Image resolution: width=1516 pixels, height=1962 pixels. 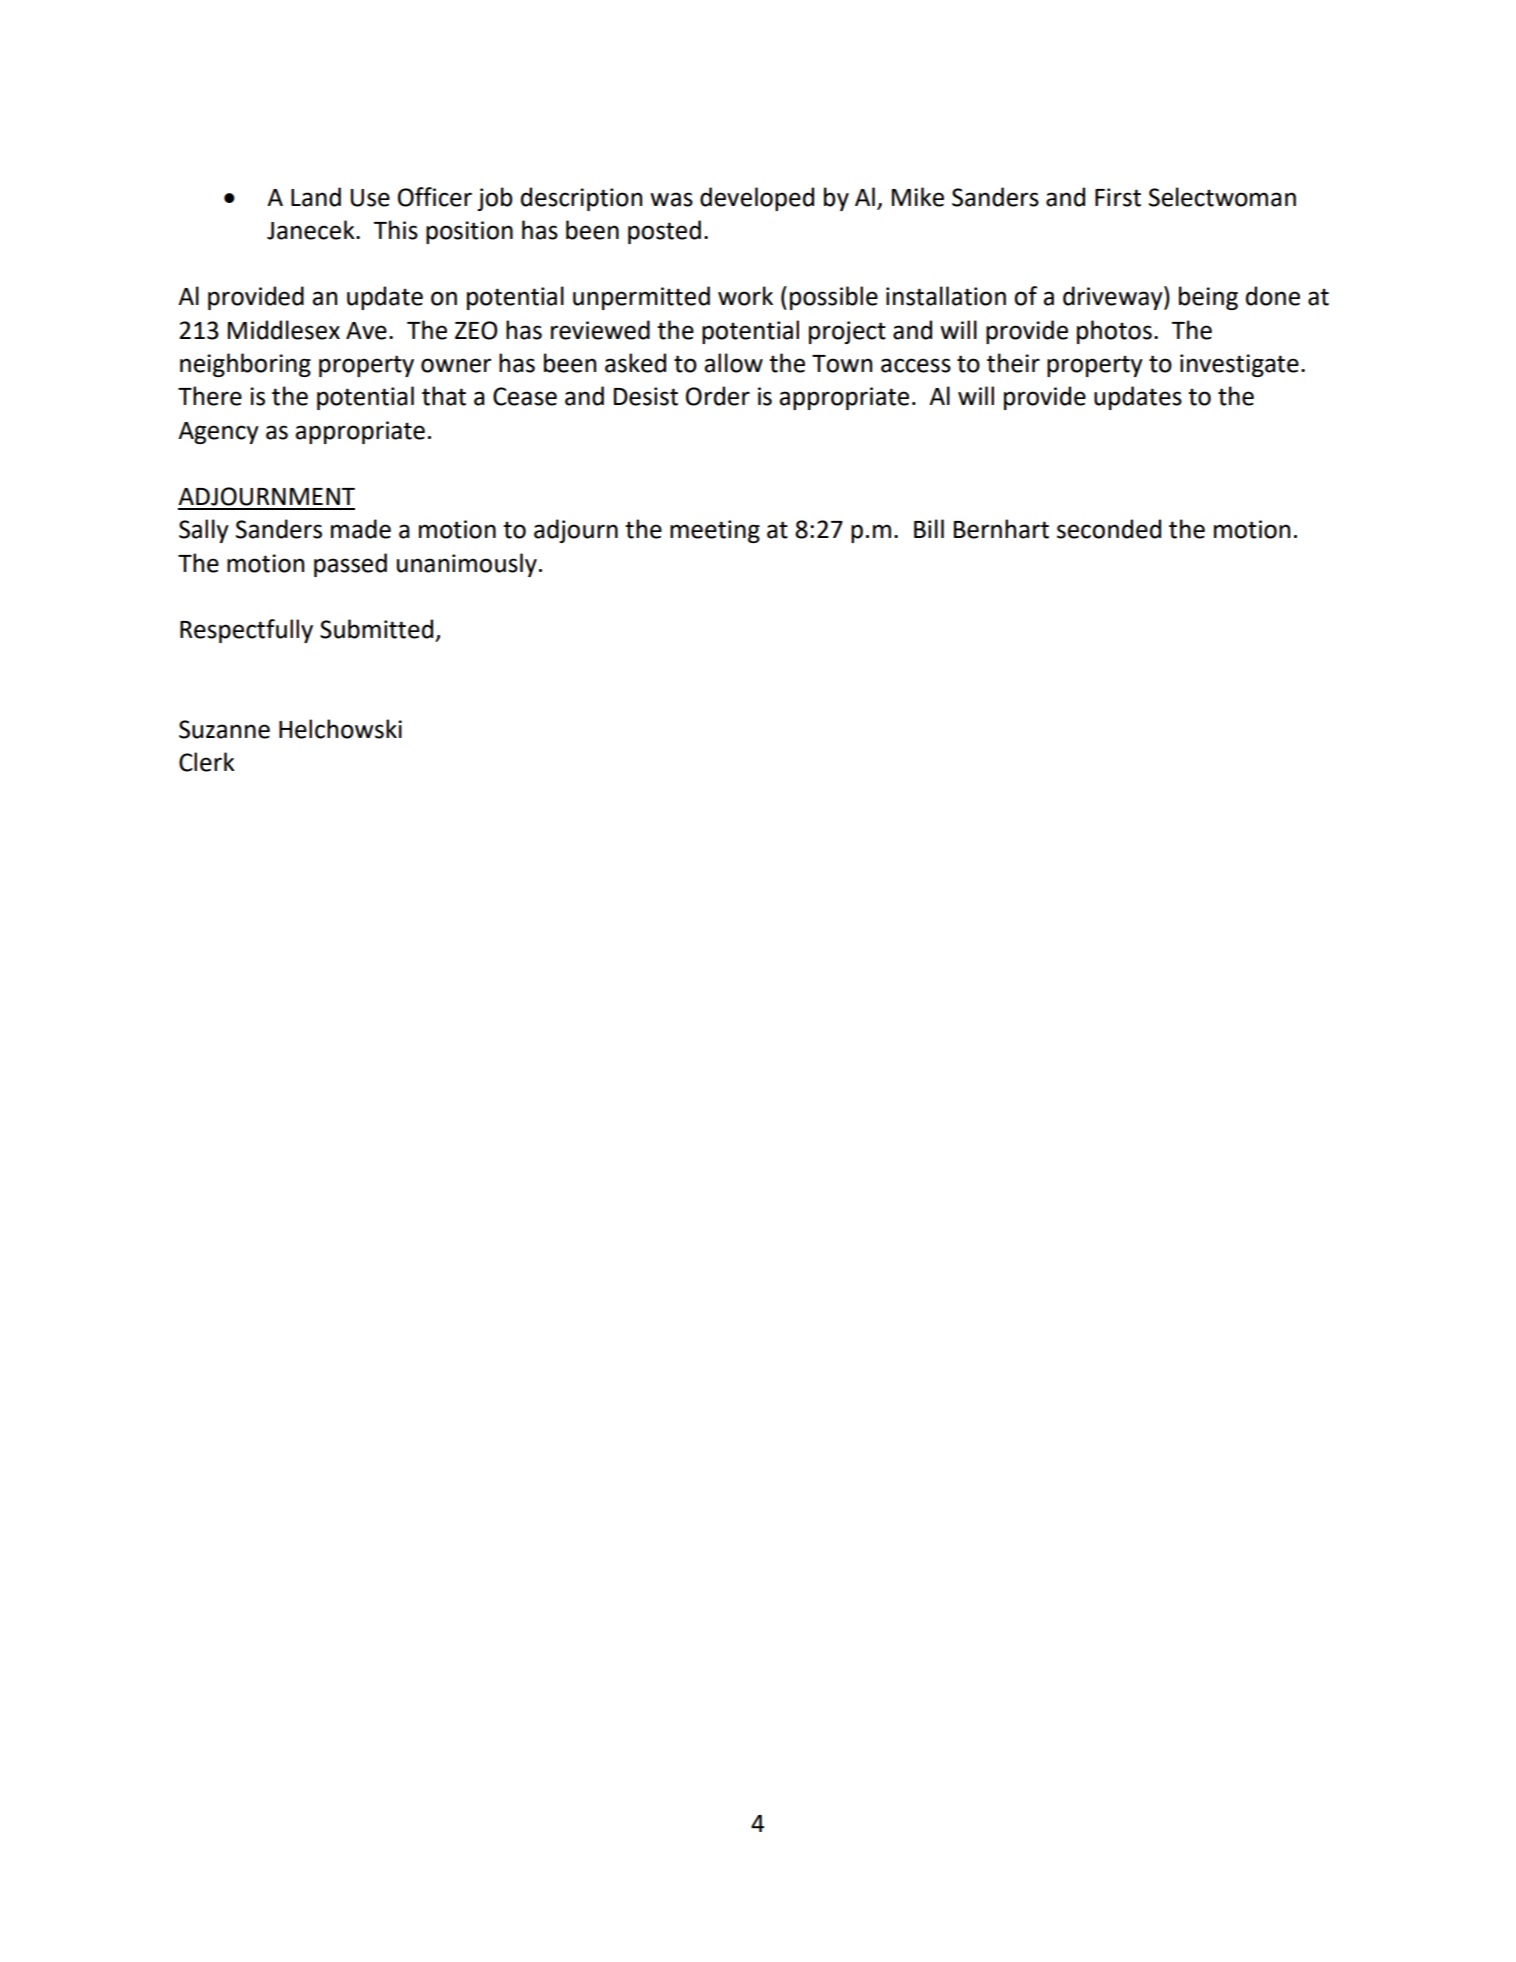 What do you see at coordinates (1118, 197) in the page?
I see `First` at bounding box center [1118, 197].
